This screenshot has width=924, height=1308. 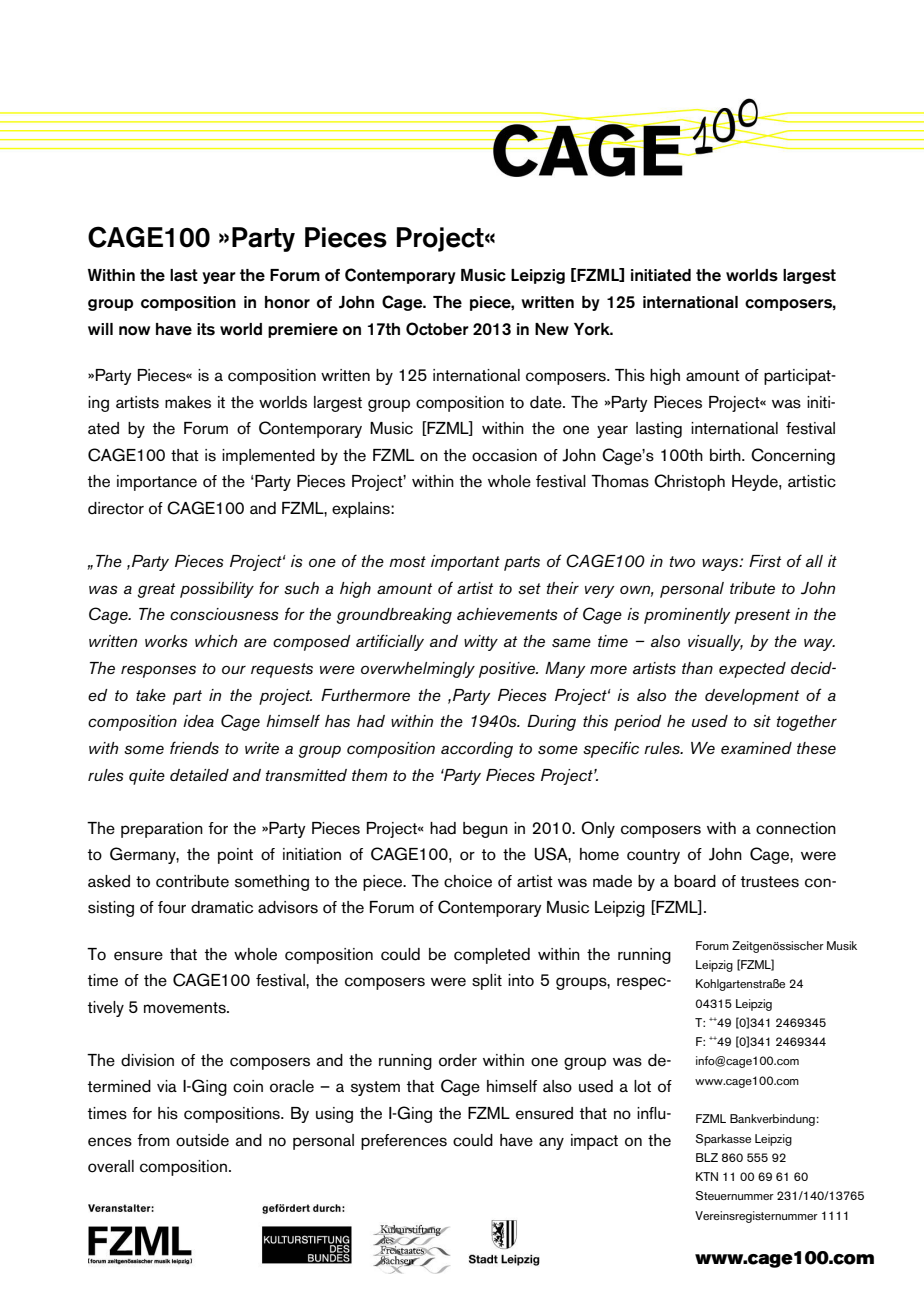 I want to click on outside, so click(x=202, y=1140).
